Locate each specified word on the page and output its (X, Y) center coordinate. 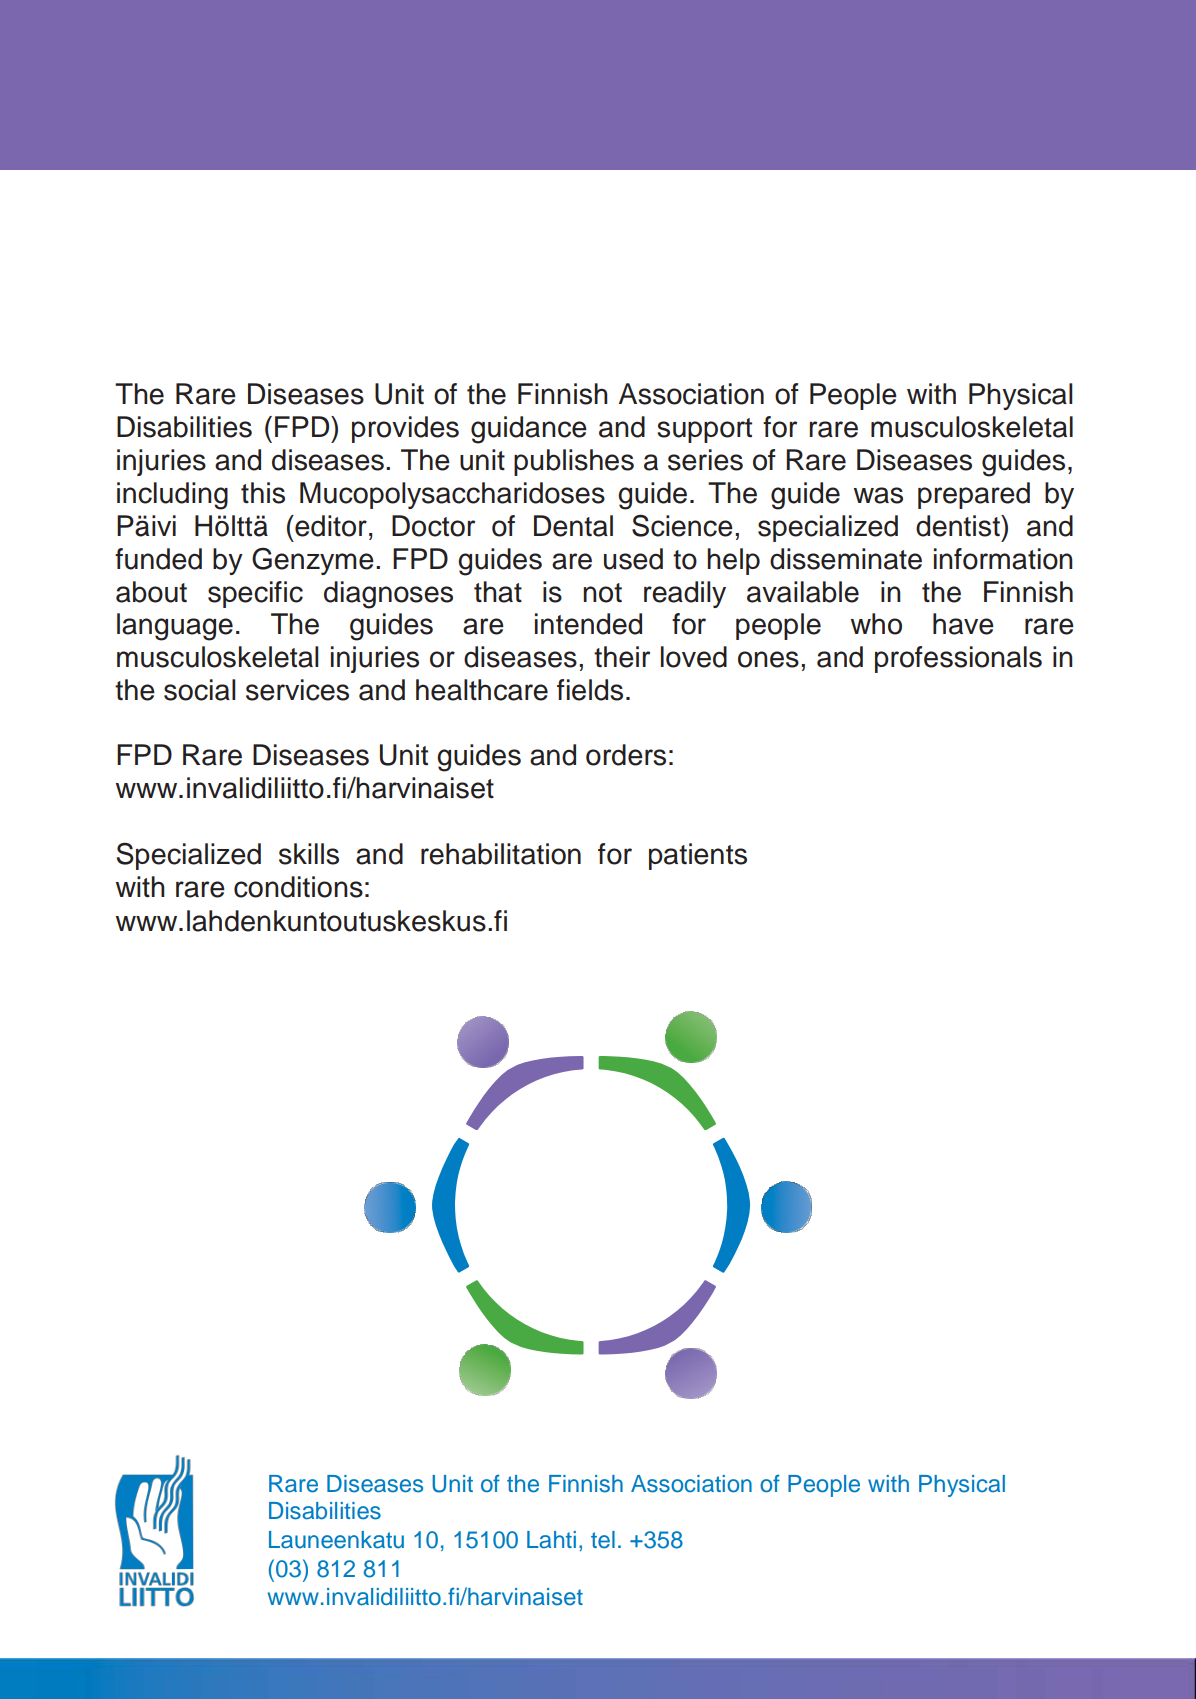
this (263, 493)
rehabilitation (501, 854)
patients (698, 856)
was (878, 495)
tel (603, 1540)
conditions (298, 887)
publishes (574, 462)
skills (309, 854)
